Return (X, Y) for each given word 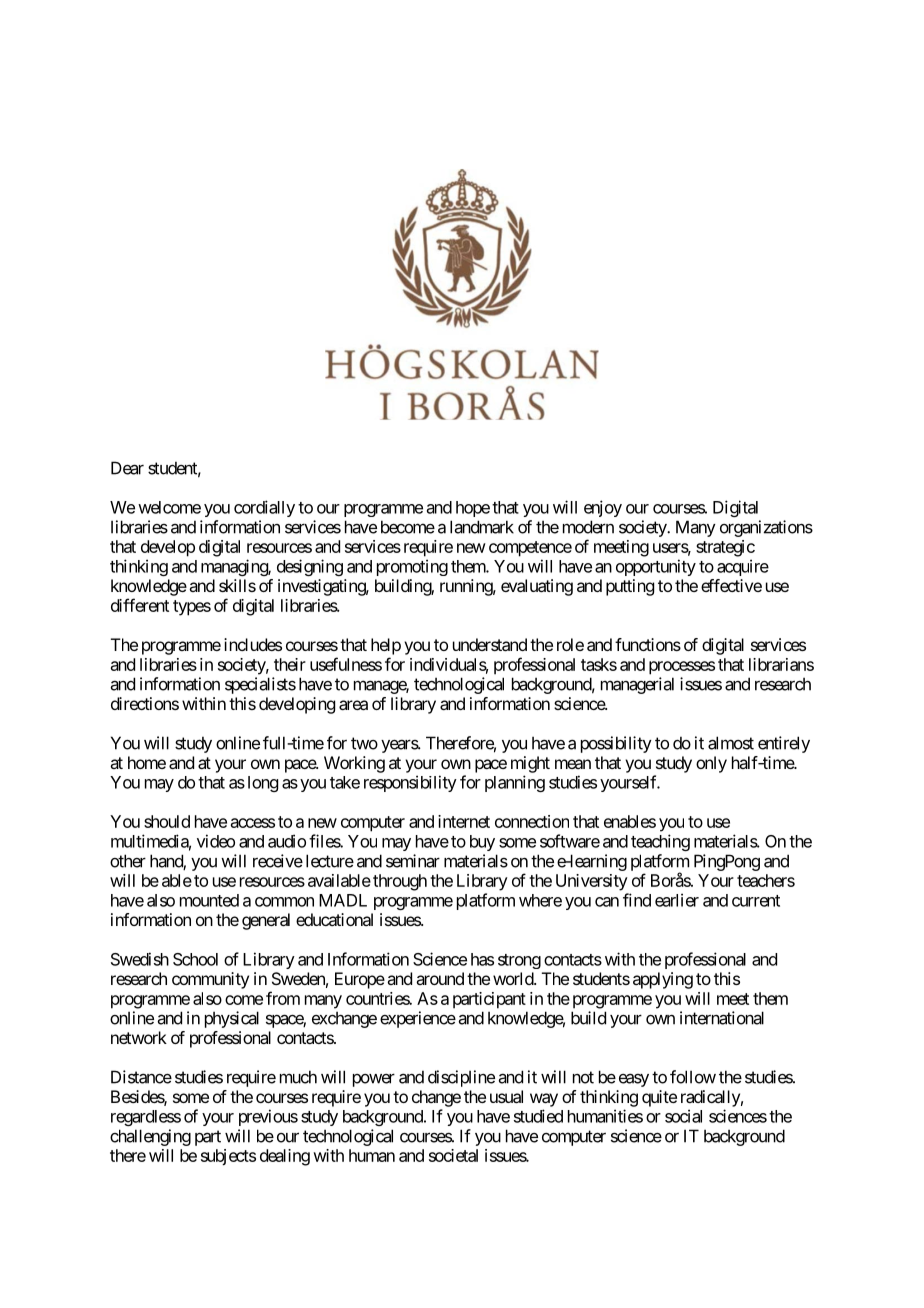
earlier (677, 900)
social (683, 1116)
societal (453, 1155)
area (353, 705)
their (290, 664)
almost (731, 743)
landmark (482, 527)
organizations (766, 528)
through (400, 882)
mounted (209, 900)
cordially (264, 508)
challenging (150, 1137)
